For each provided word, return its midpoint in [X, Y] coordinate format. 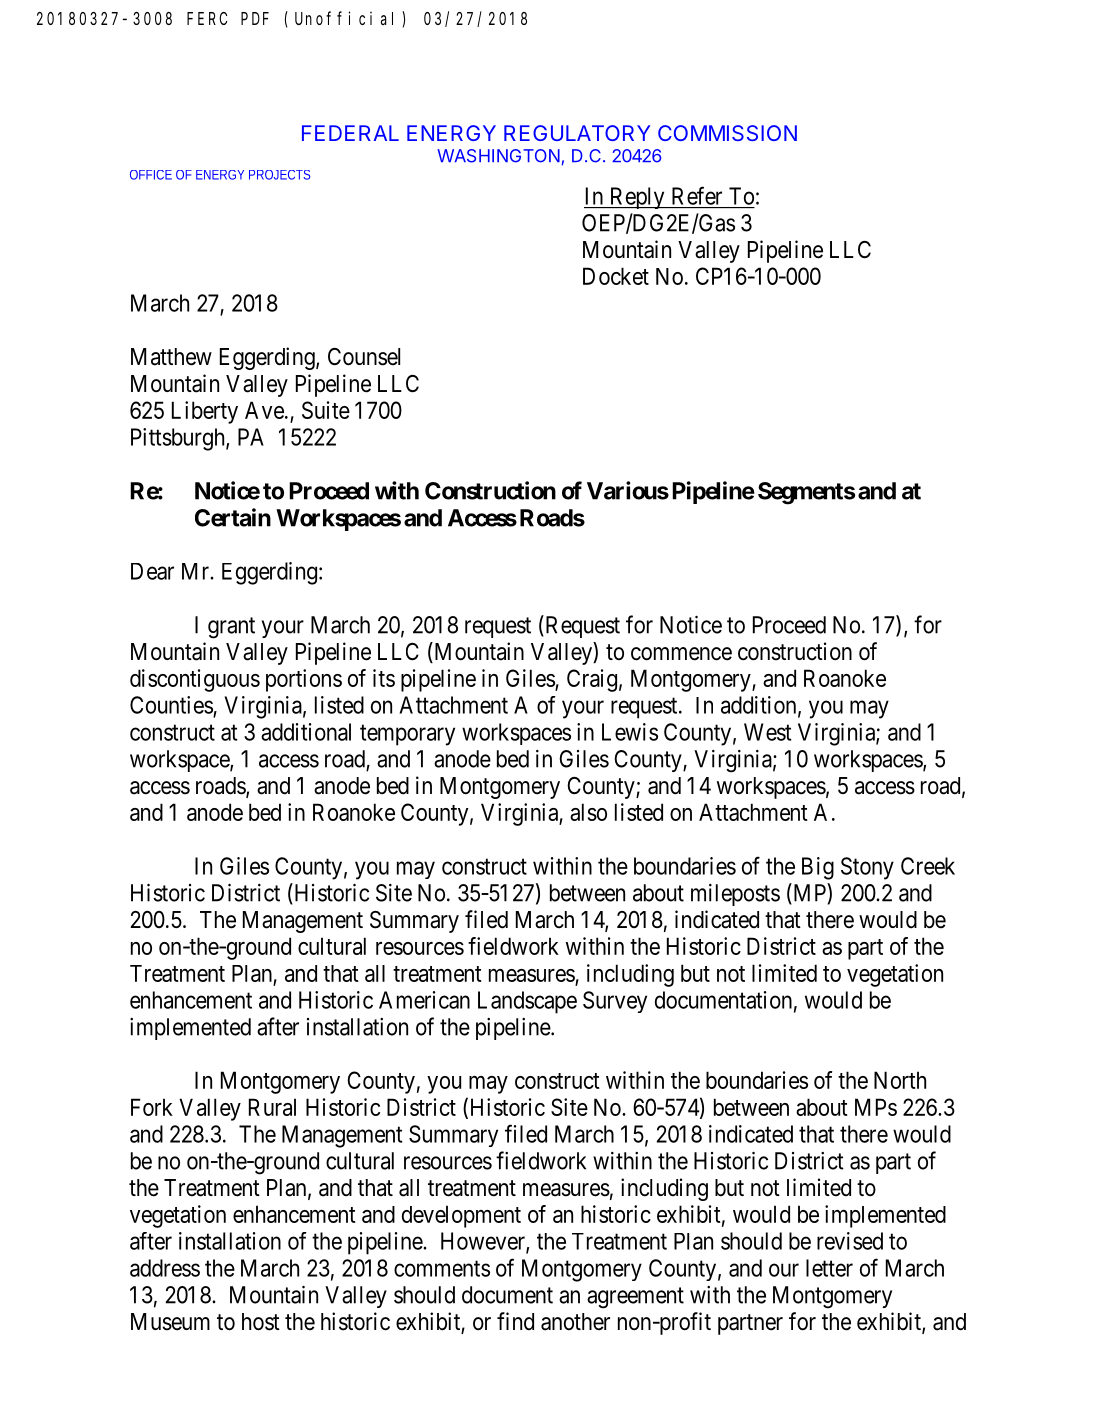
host [261, 1322]
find [515, 1321]
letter [829, 1268]
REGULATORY [577, 133]
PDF [255, 19]
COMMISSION [727, 133]
